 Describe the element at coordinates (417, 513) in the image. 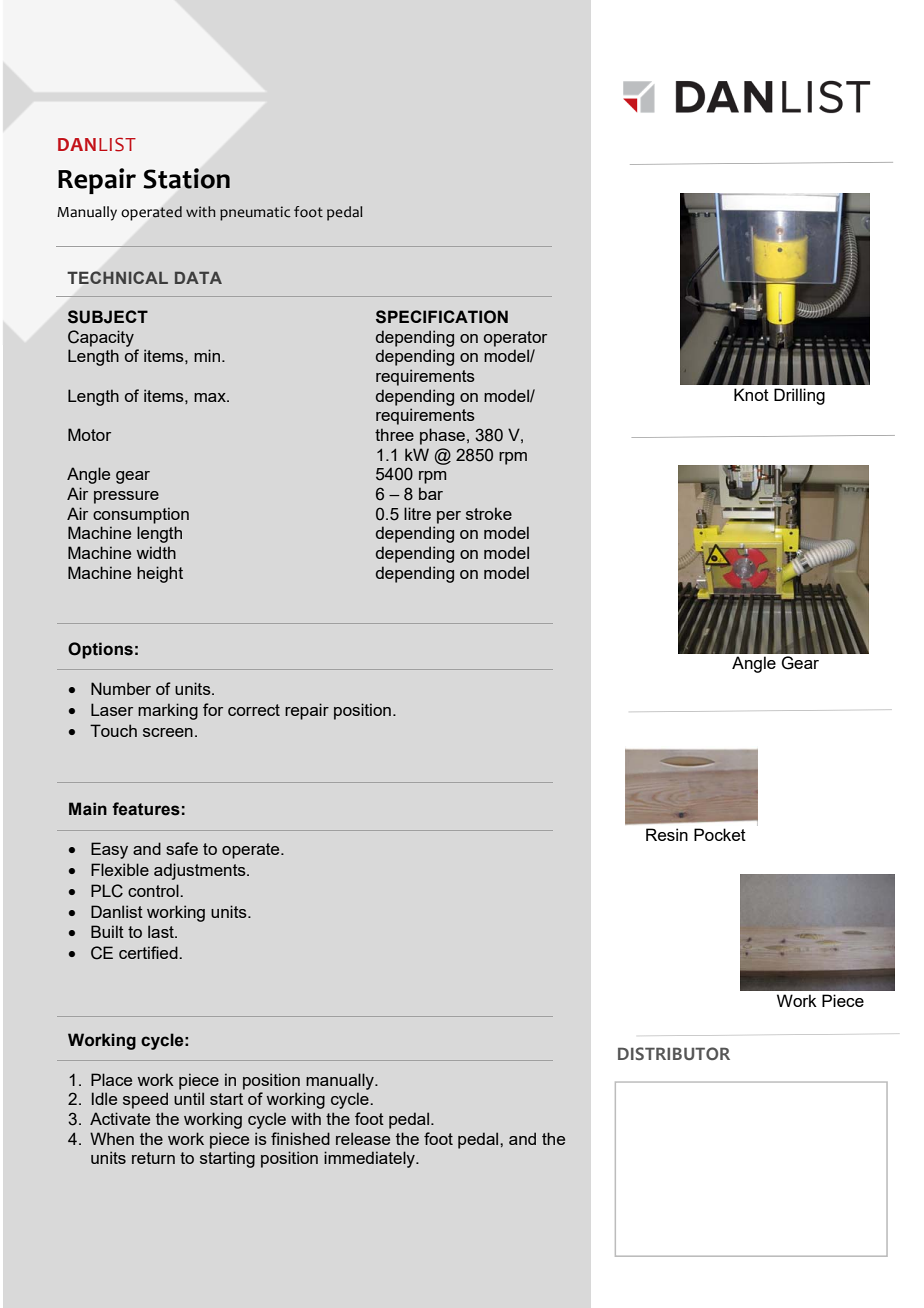

I see `litre` at that location.
